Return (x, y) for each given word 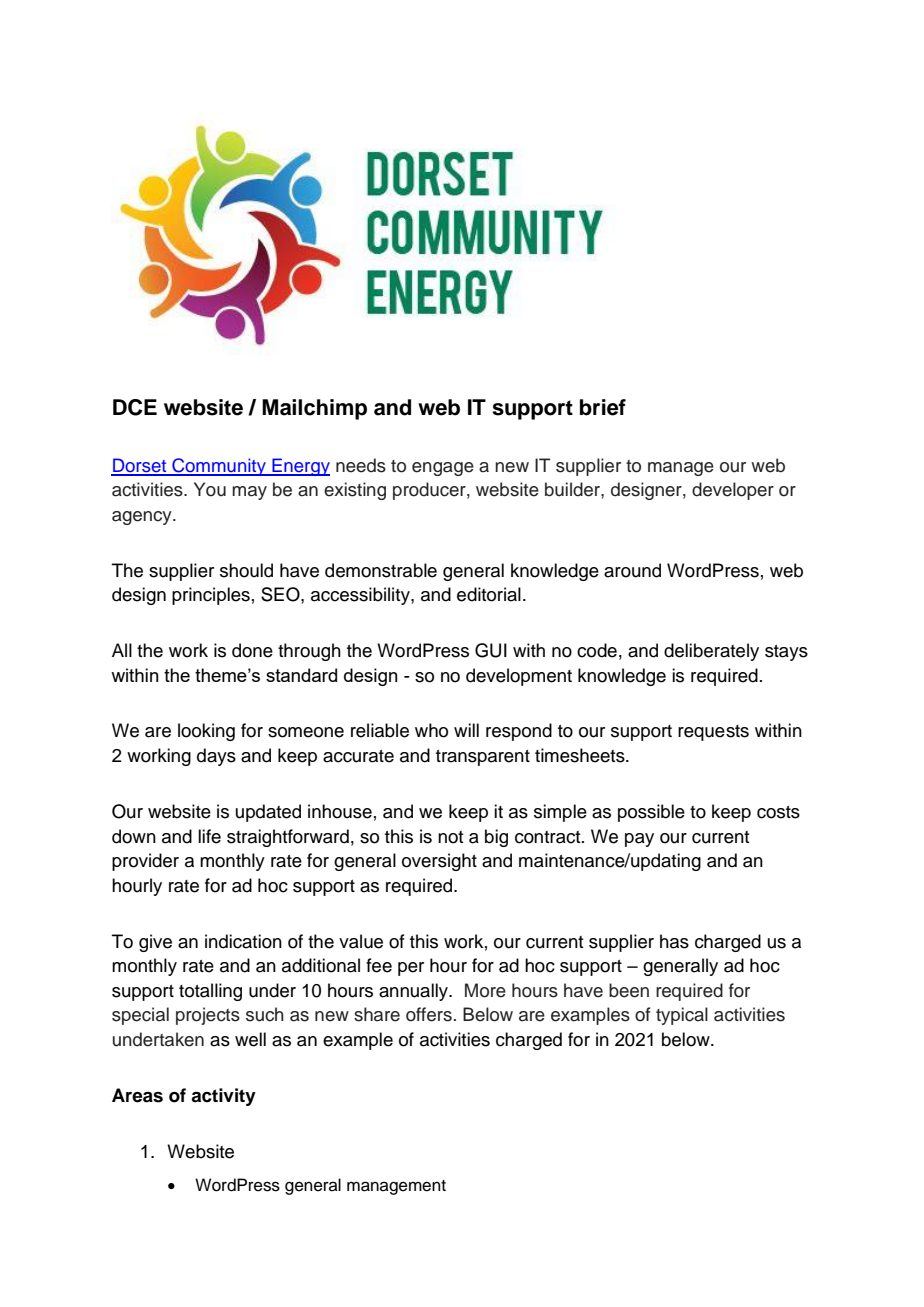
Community (219, 467)
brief (603, 407)
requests (713, 733)
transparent (483, 758)
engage (443, 469)
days (216, 757)
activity (223, 1097)
